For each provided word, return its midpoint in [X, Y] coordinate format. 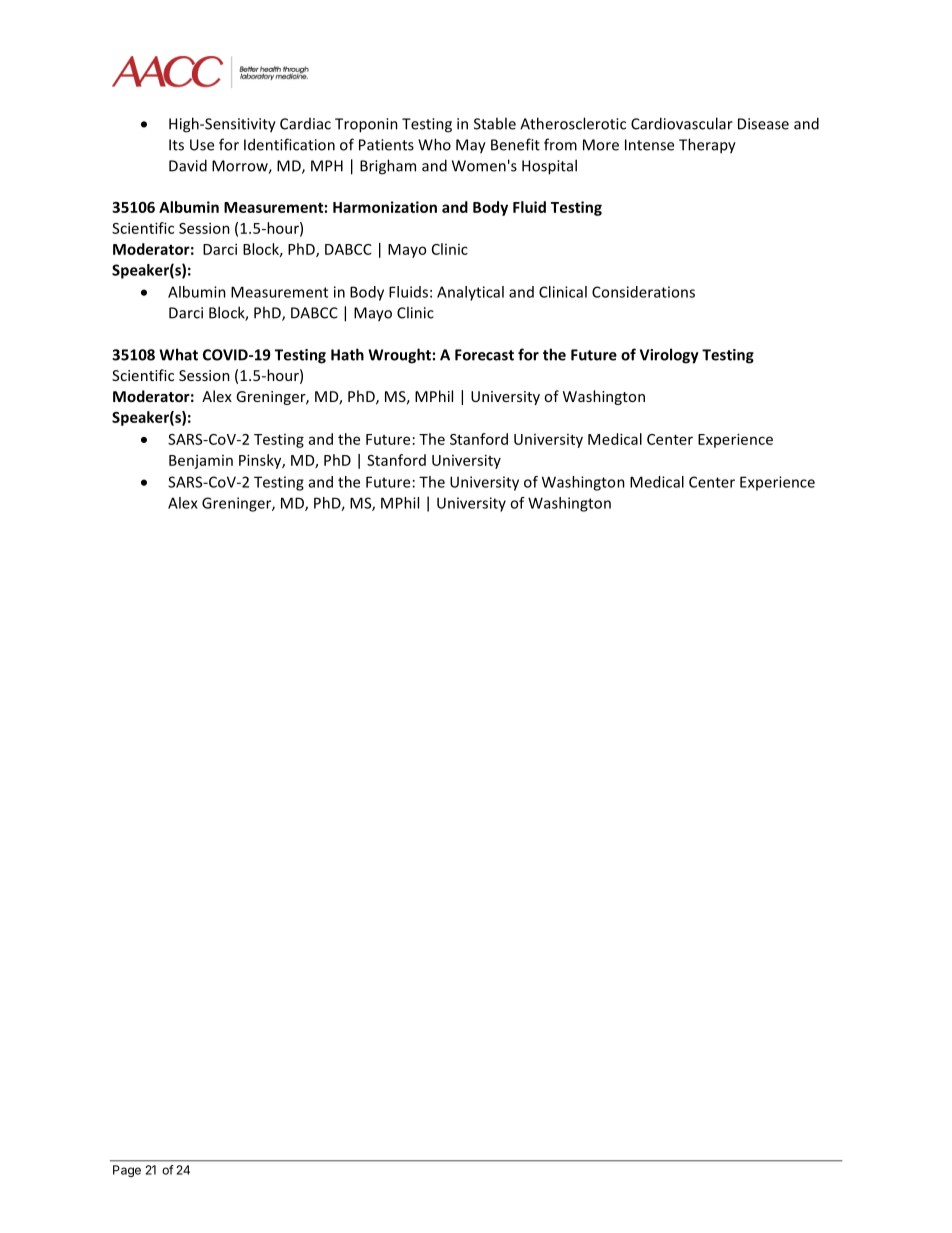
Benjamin [201, 462]
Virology [669, 356]
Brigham [388, 167]
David [188, 165]
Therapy [707, 146]
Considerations [643, 292]
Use [202, 145]
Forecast [484, 355]
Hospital [549, 167]
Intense [649, 145]
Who [434, 144]
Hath [347, 354]
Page [127, 1171]
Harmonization [385, 207]
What [178, 354]
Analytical [470, 293]
